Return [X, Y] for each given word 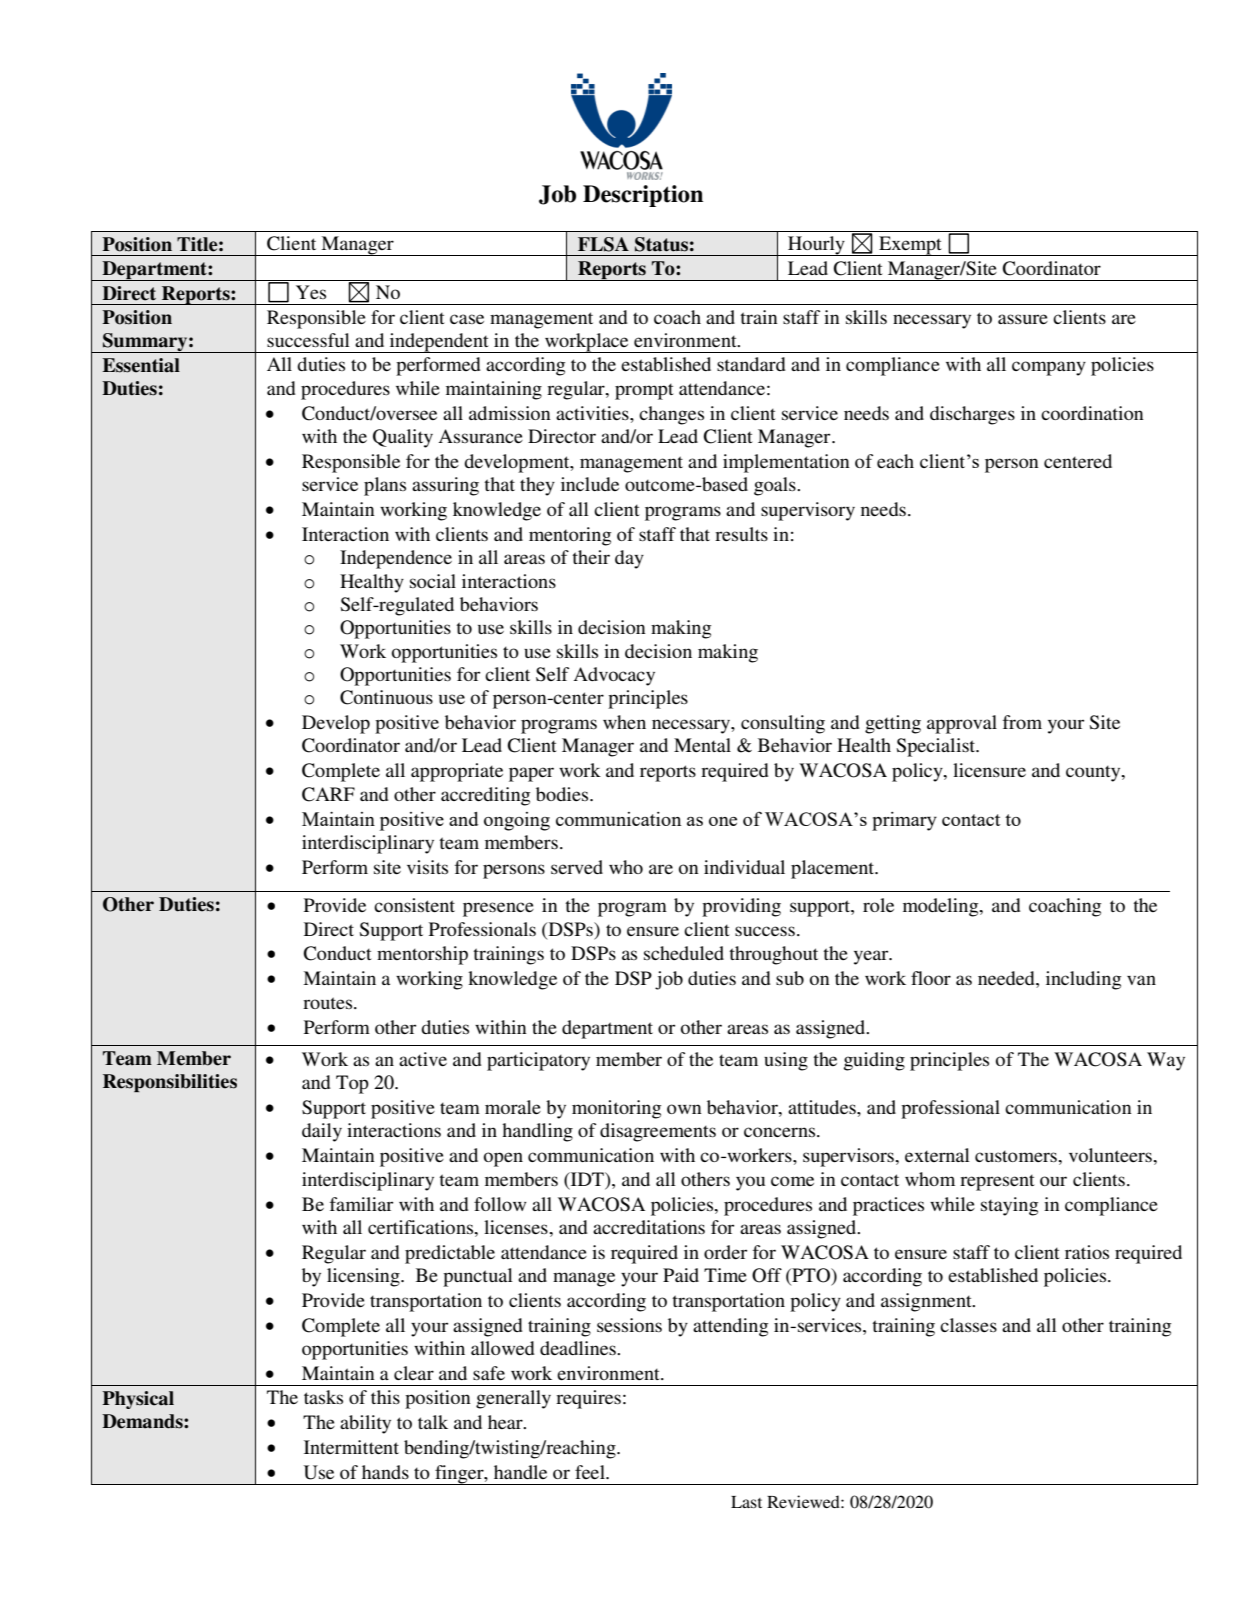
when [624, 722]
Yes [311, 292]
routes [329, 1003]
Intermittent [351, 1447]
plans [385, 486]
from [1022, 722]
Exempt [910, 246]
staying [1009, 1206]
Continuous [386, 697]
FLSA [603, 244]
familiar [361, 1204]
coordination [1092, 413]
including [1083, 980]
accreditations [649, 1227]
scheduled [684, 953]
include [590, 484]
